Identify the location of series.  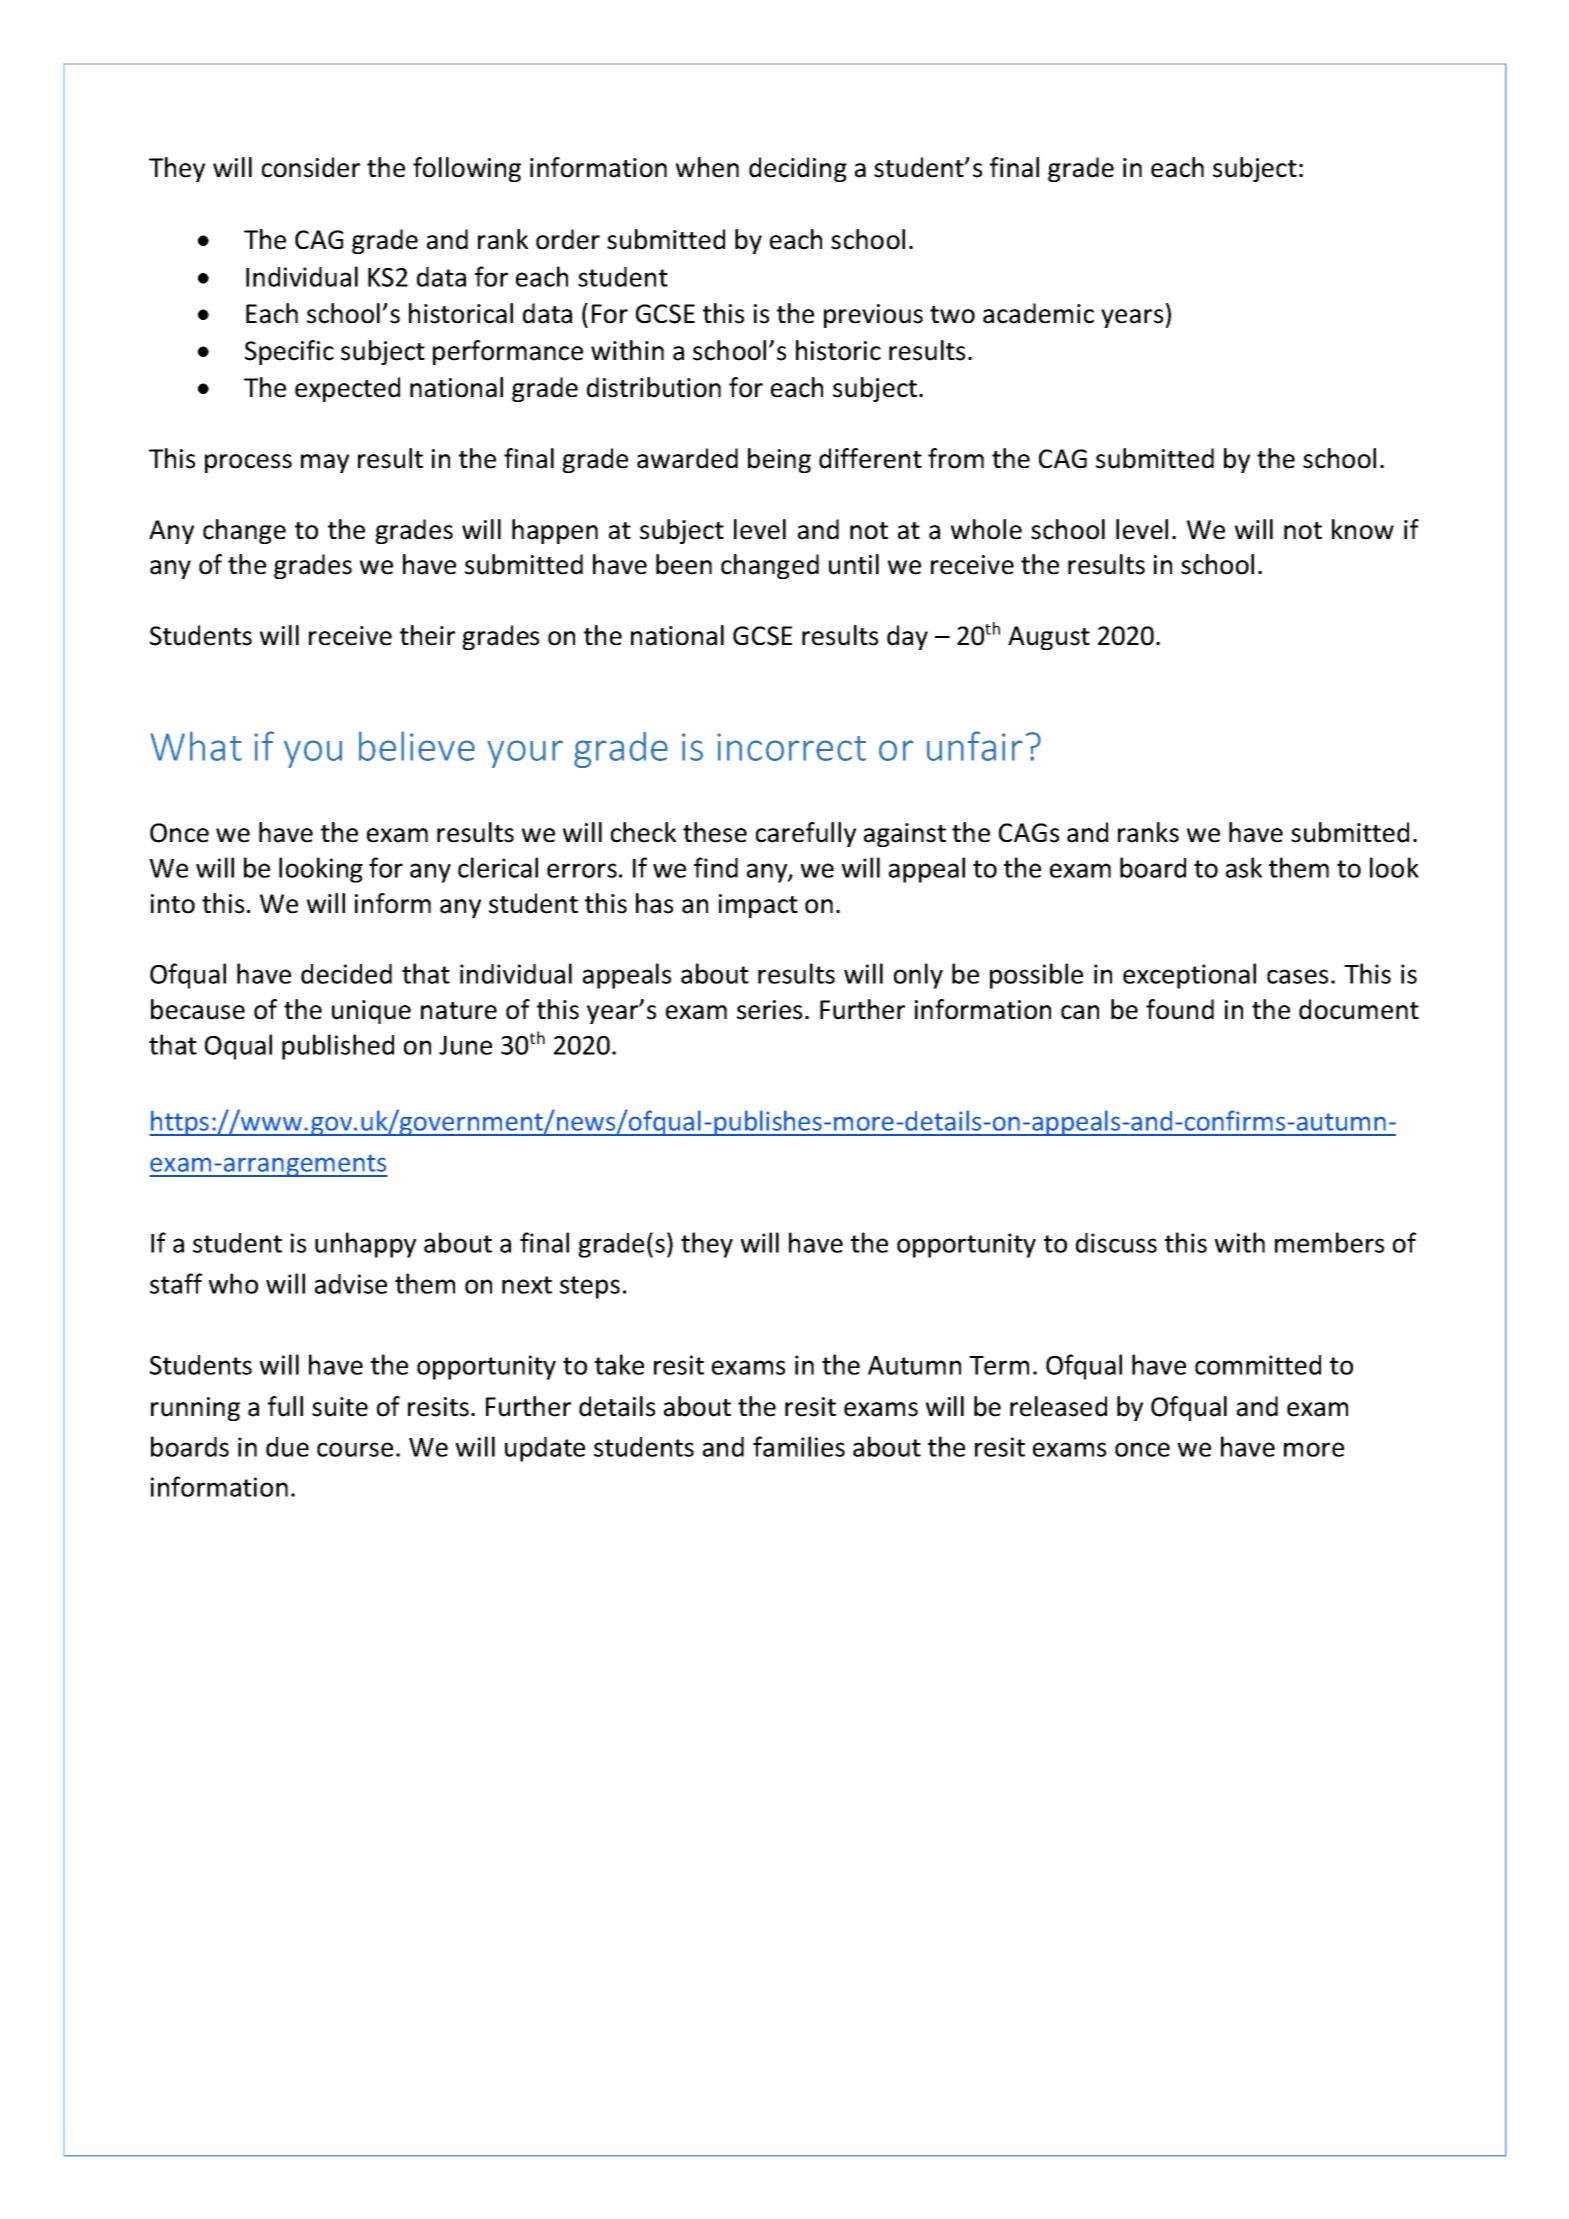
(769, 1010).
